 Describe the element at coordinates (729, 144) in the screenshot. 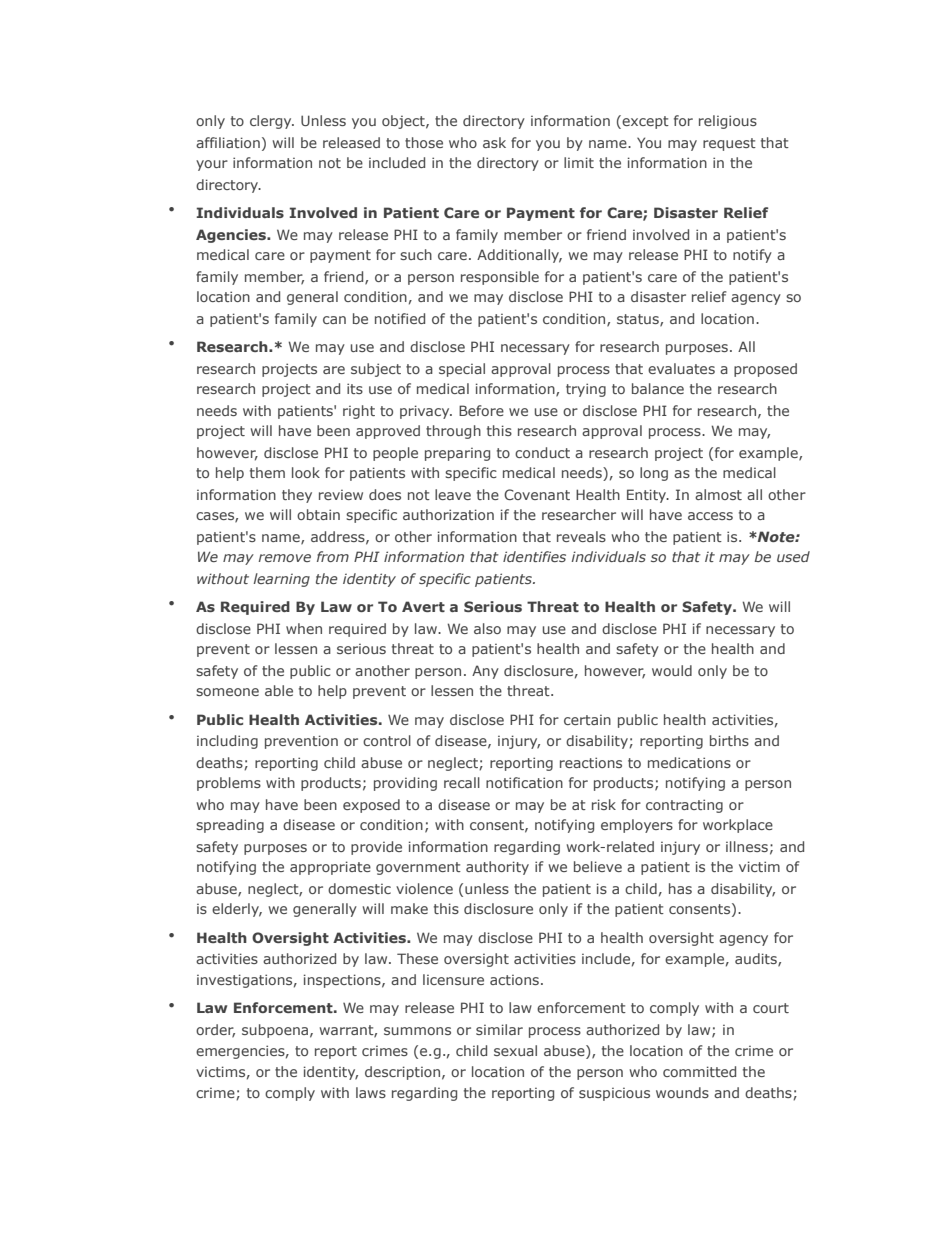

I see `request` at that location.
